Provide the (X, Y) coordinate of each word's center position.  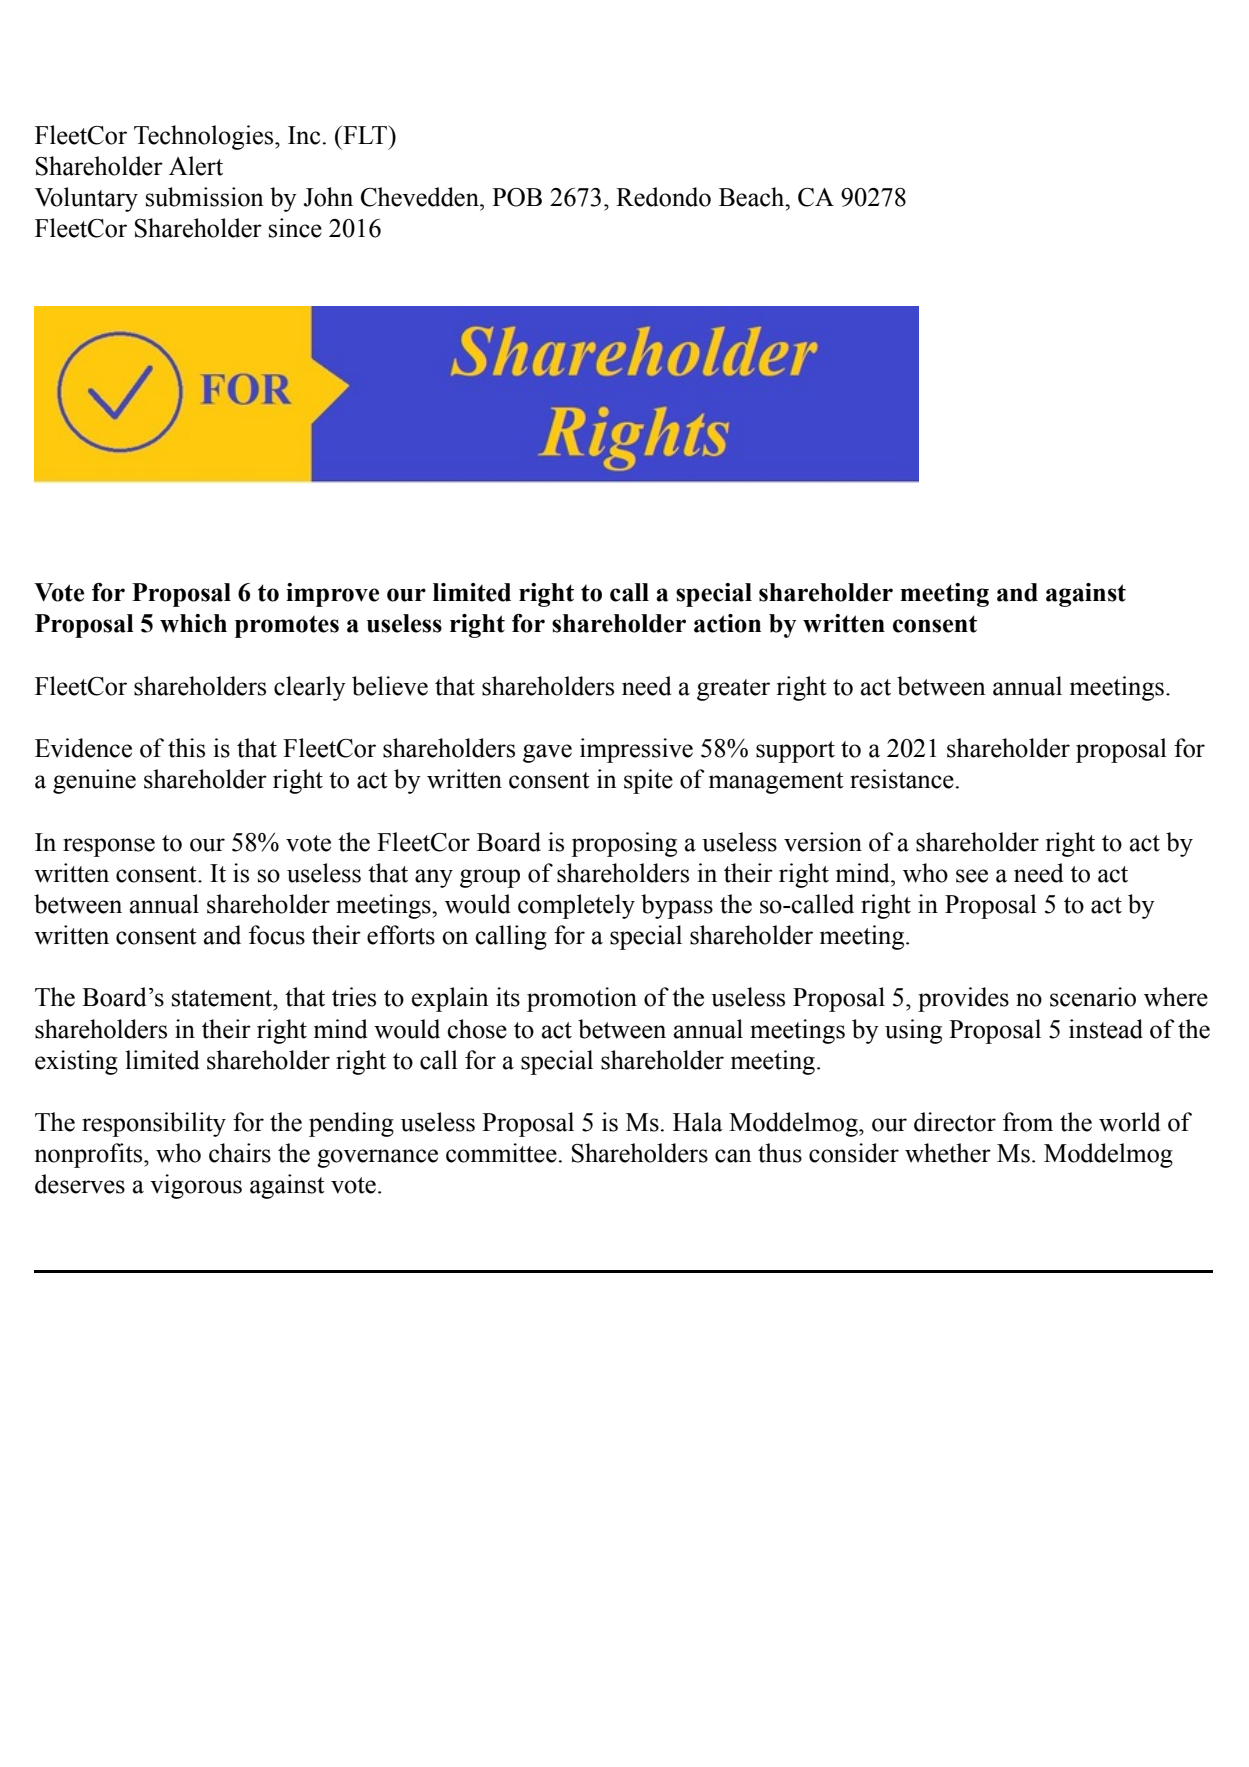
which (193, 623)
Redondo (663, 197)
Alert (196, 166)
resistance (902, 779)
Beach (753, 197)
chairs (240, 1153)
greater (733, 690)
